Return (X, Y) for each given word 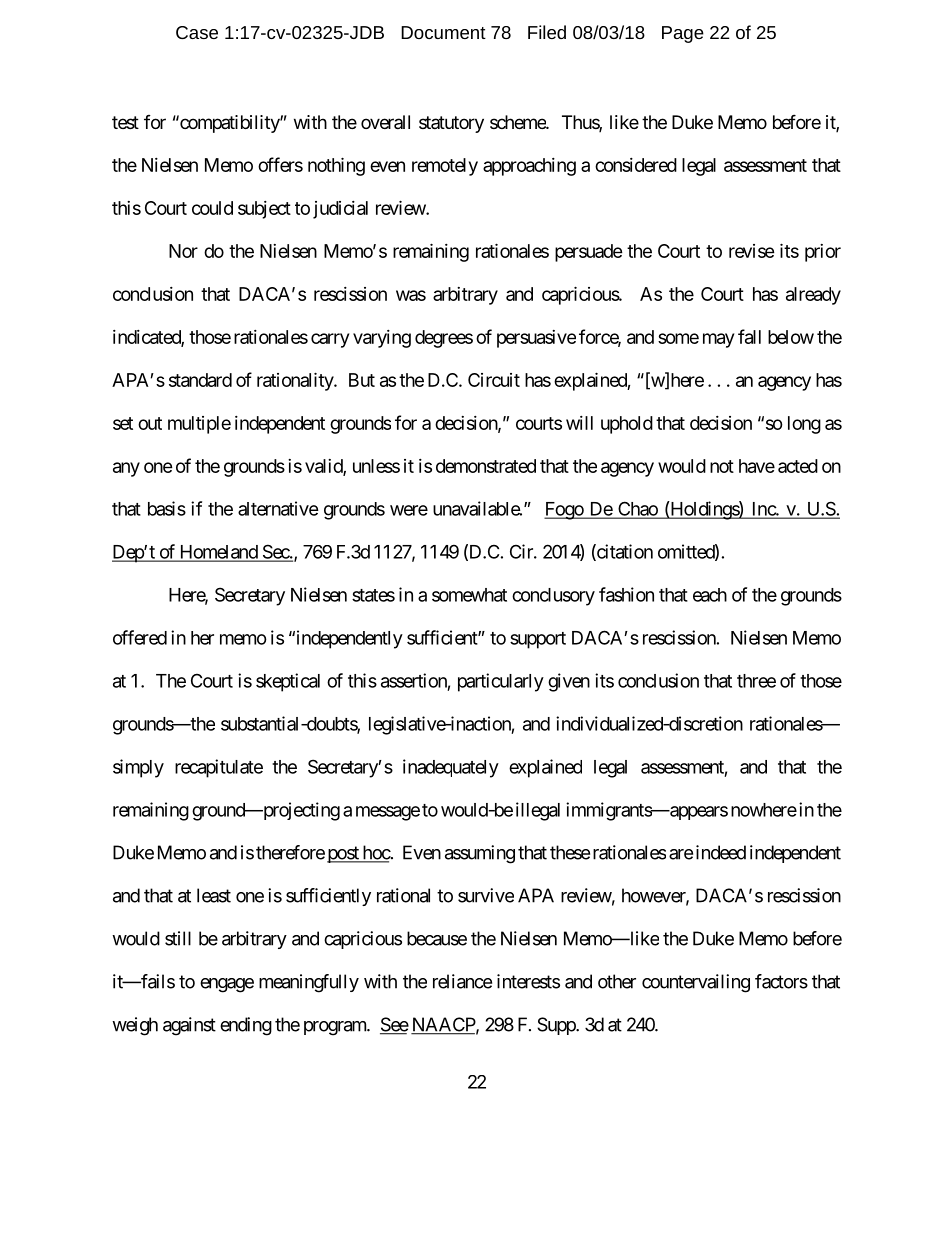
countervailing (696, 983)
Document (443, 32)
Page (683, 34)
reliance (462, 981)
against (189, 1026)
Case (197, 32)
